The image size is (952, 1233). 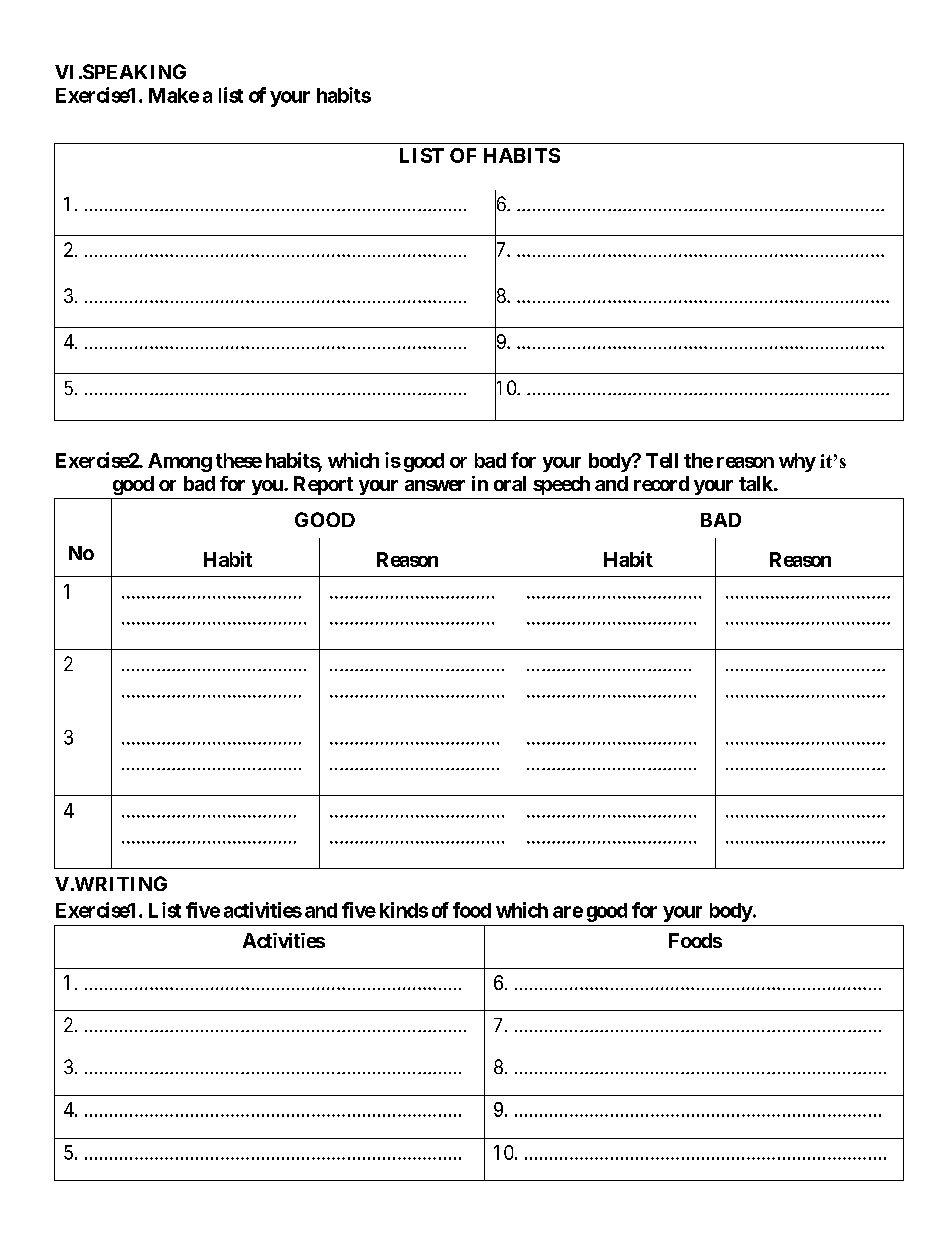 What do you see at coordinates (661, 483) in the screenshot?
I see `record` at bounding box center [661, 483].
